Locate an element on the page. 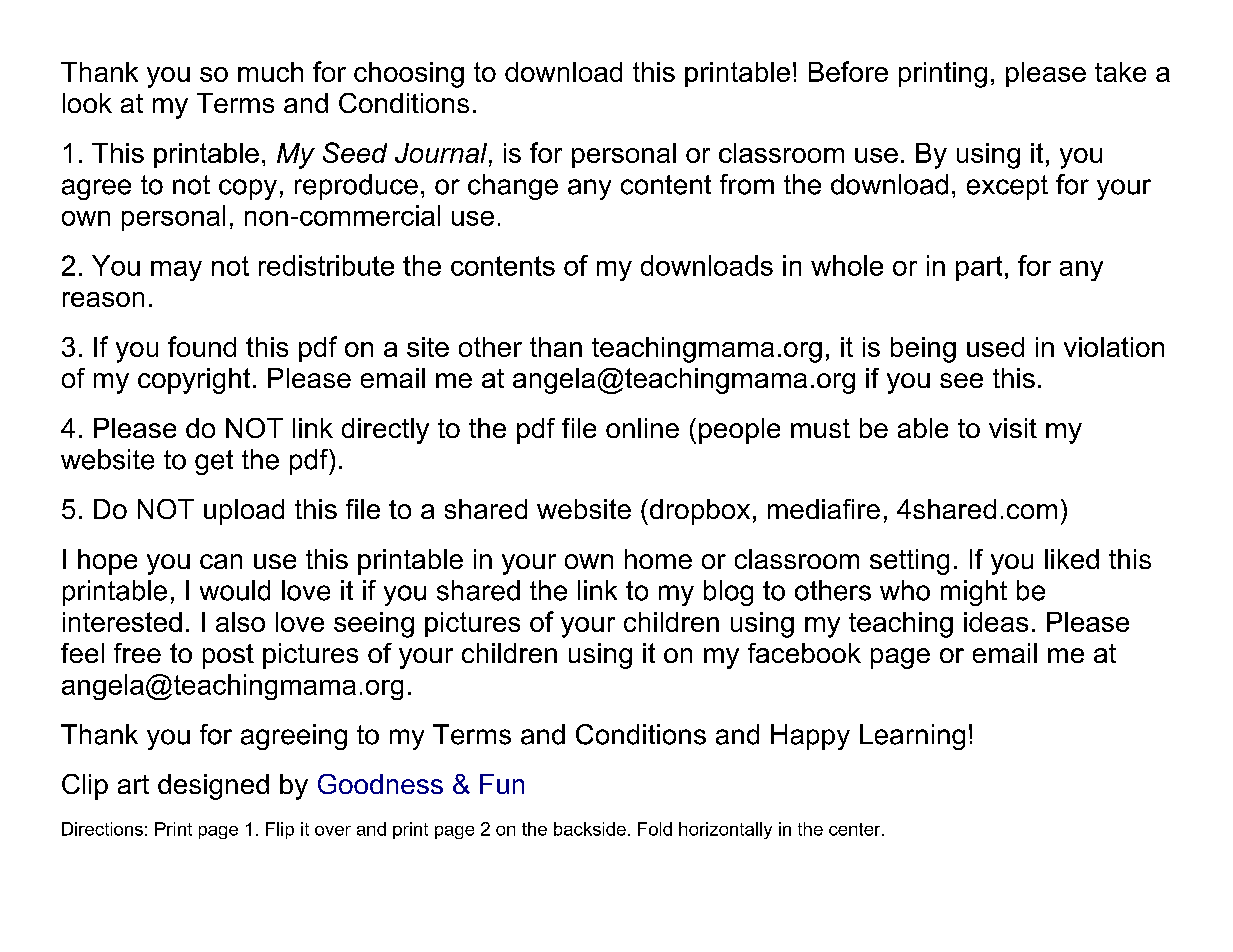 The height and width of the document is (952, 1233). backside is located at coordinates (590, 829).
